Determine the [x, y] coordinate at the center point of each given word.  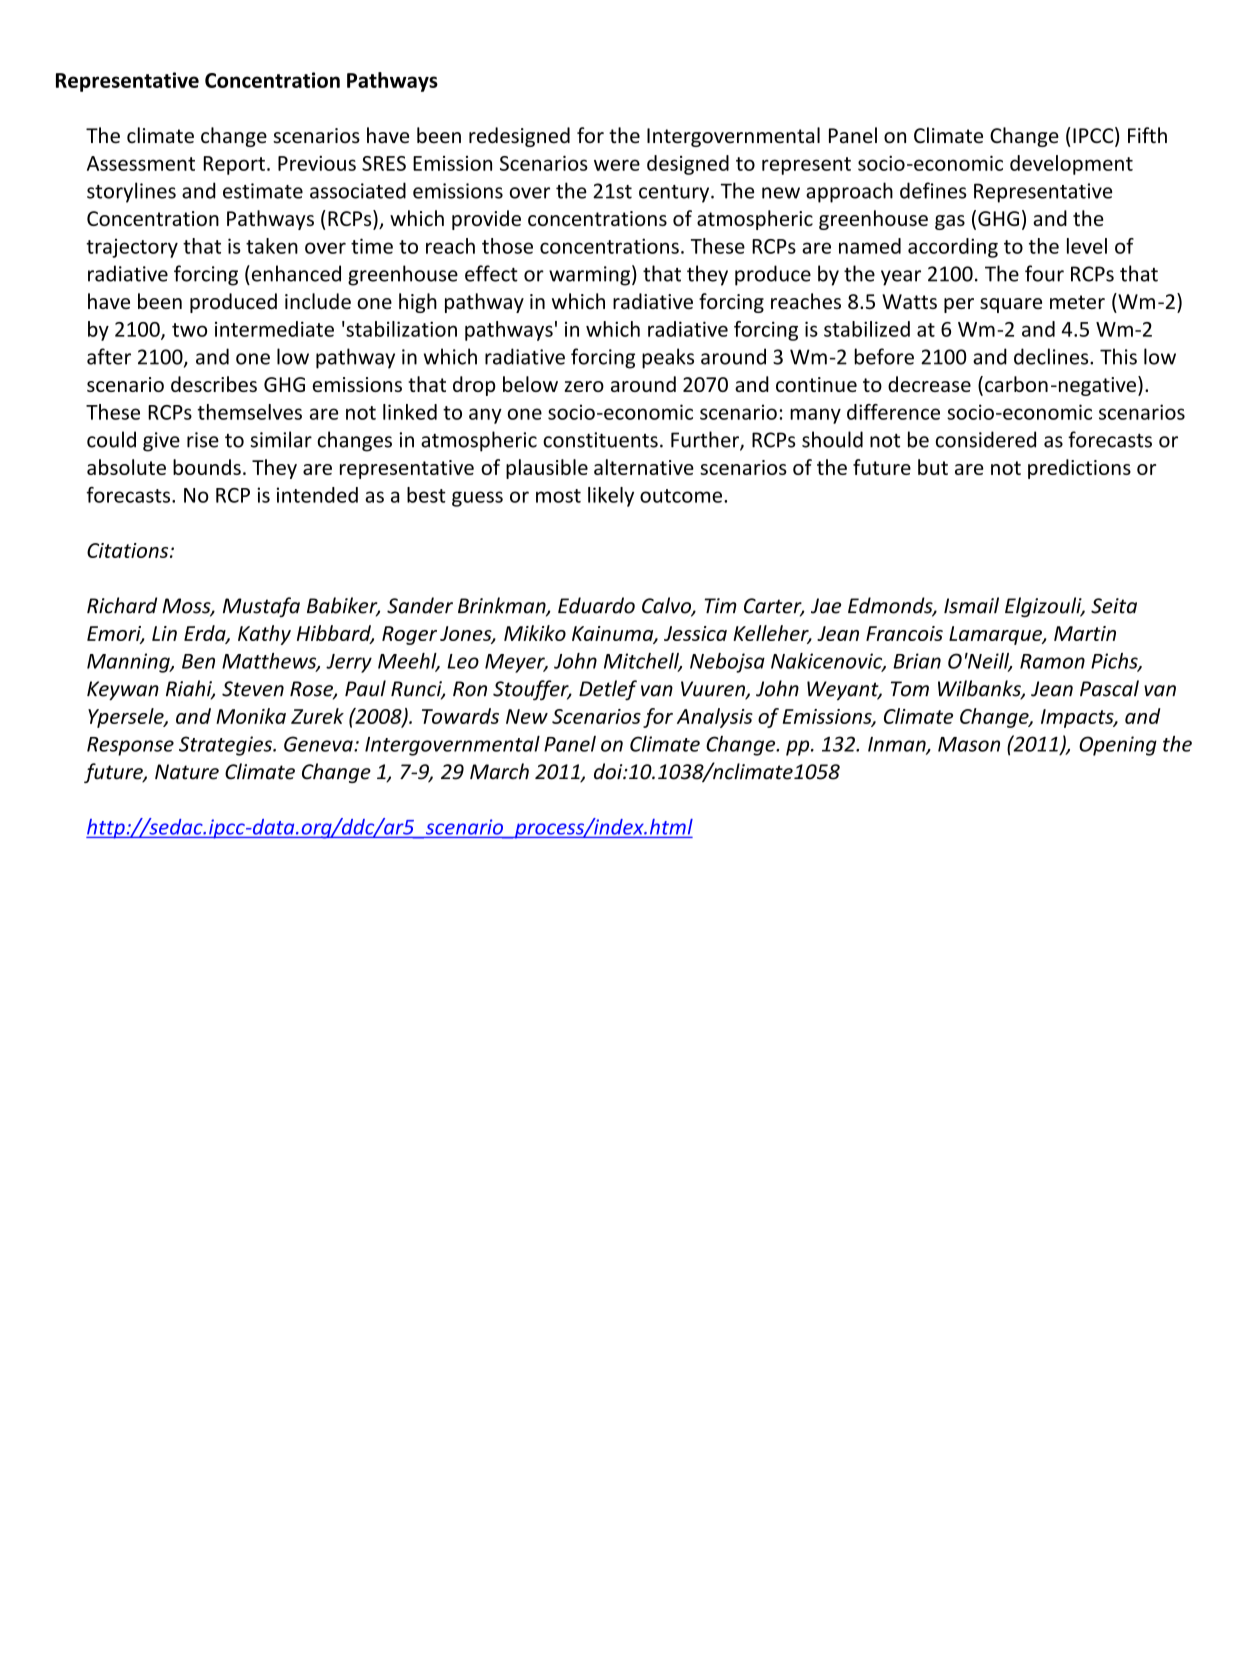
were [617, 165]
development [1071, 165]
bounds [207, 467]
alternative [644, 467]
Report [234, 165]
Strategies [226, 746]
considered [986, 439]
